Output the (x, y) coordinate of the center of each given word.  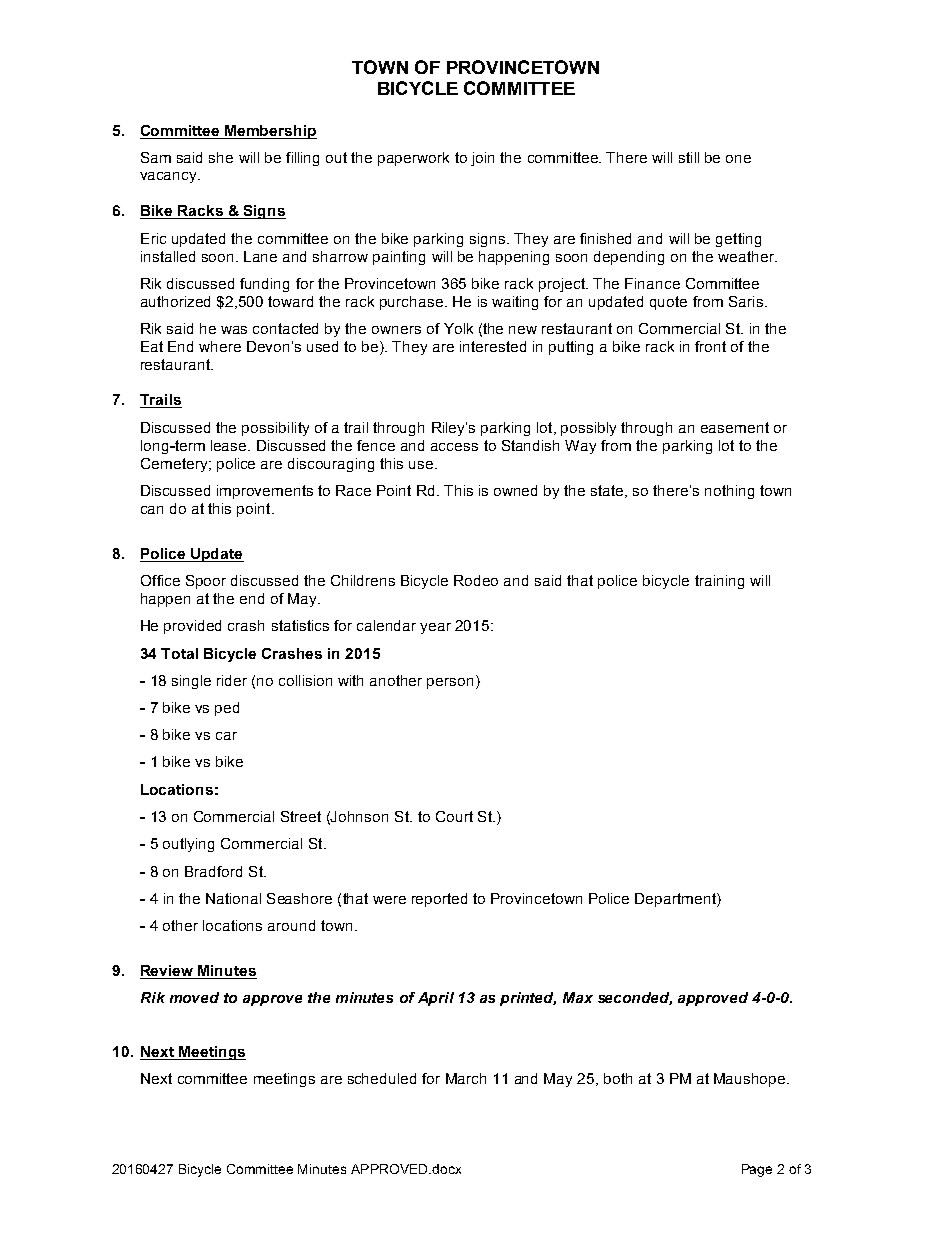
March (466, 1078)
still (689, 157)
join (482, 159)
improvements (265, 492)
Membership (270, 132)
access (454, 447)
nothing (729, 492)
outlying (188, 845)
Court (454, 816)
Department (676, 900)
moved (194, 997)
